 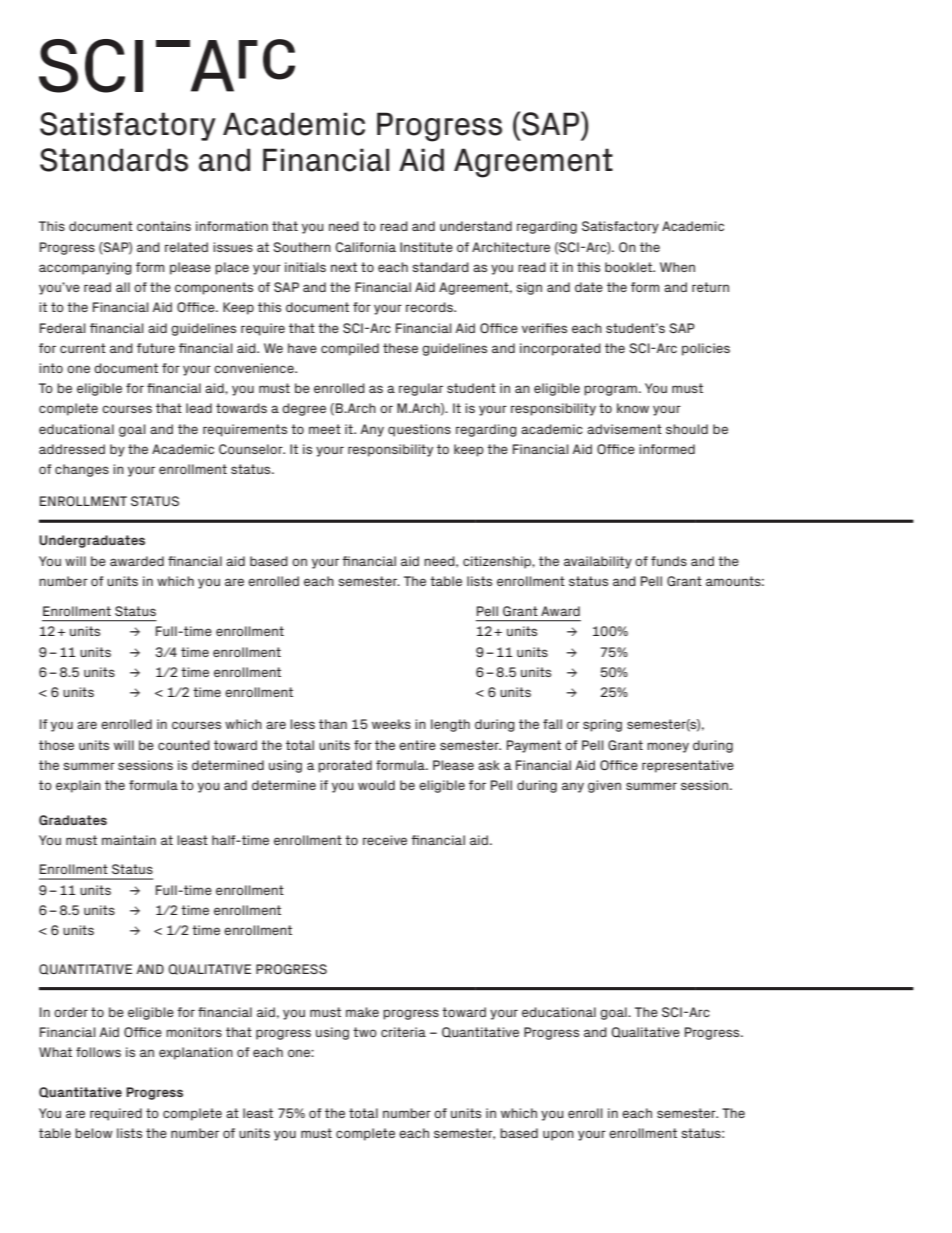 I want to click on booklet, so click(x=629, y=267).
